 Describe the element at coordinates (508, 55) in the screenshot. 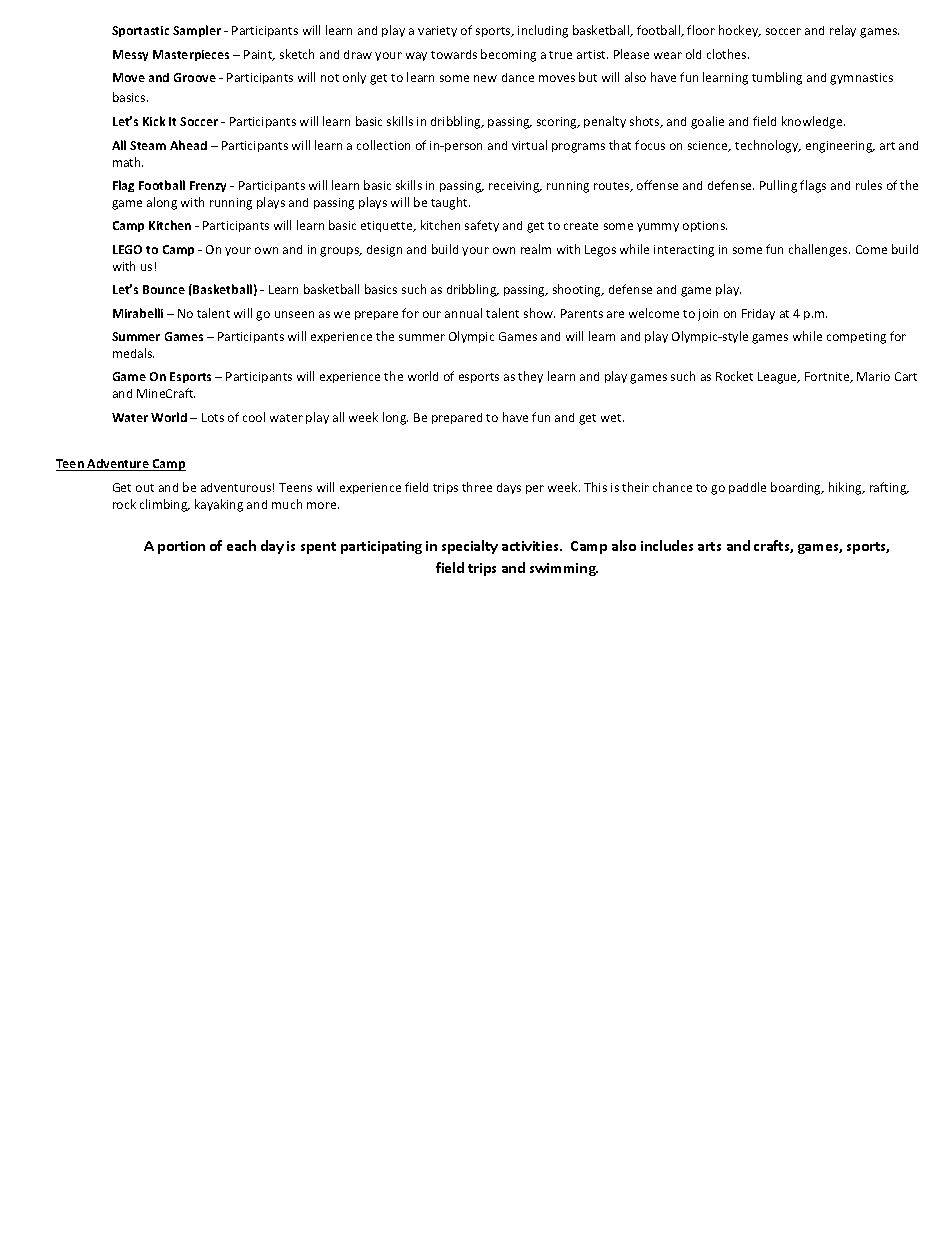

I see `becoming` at that location.
